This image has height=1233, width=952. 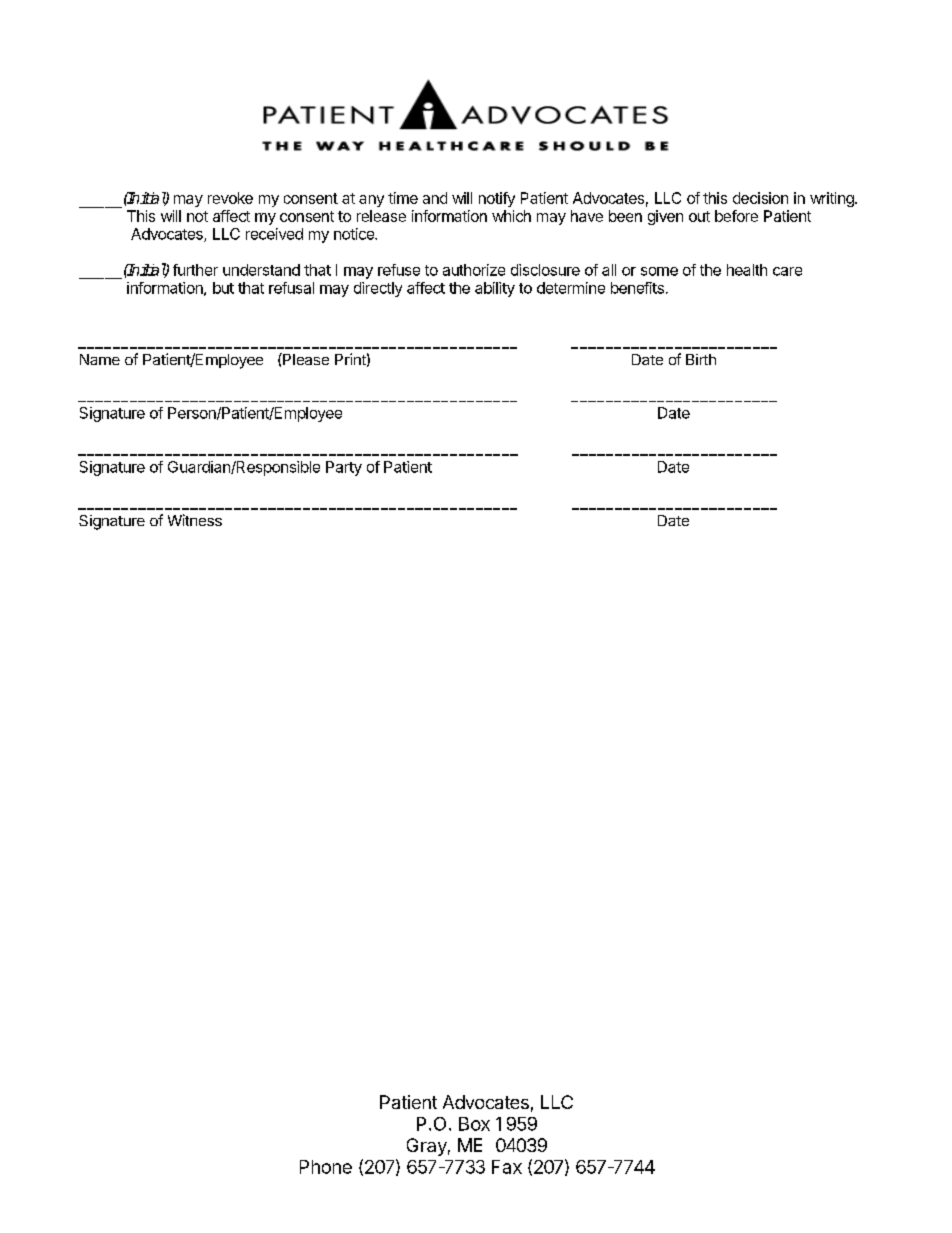 What do you see at coordinates (305, 359) in the image?
I see `Please` at bounding box center [305, 359].
